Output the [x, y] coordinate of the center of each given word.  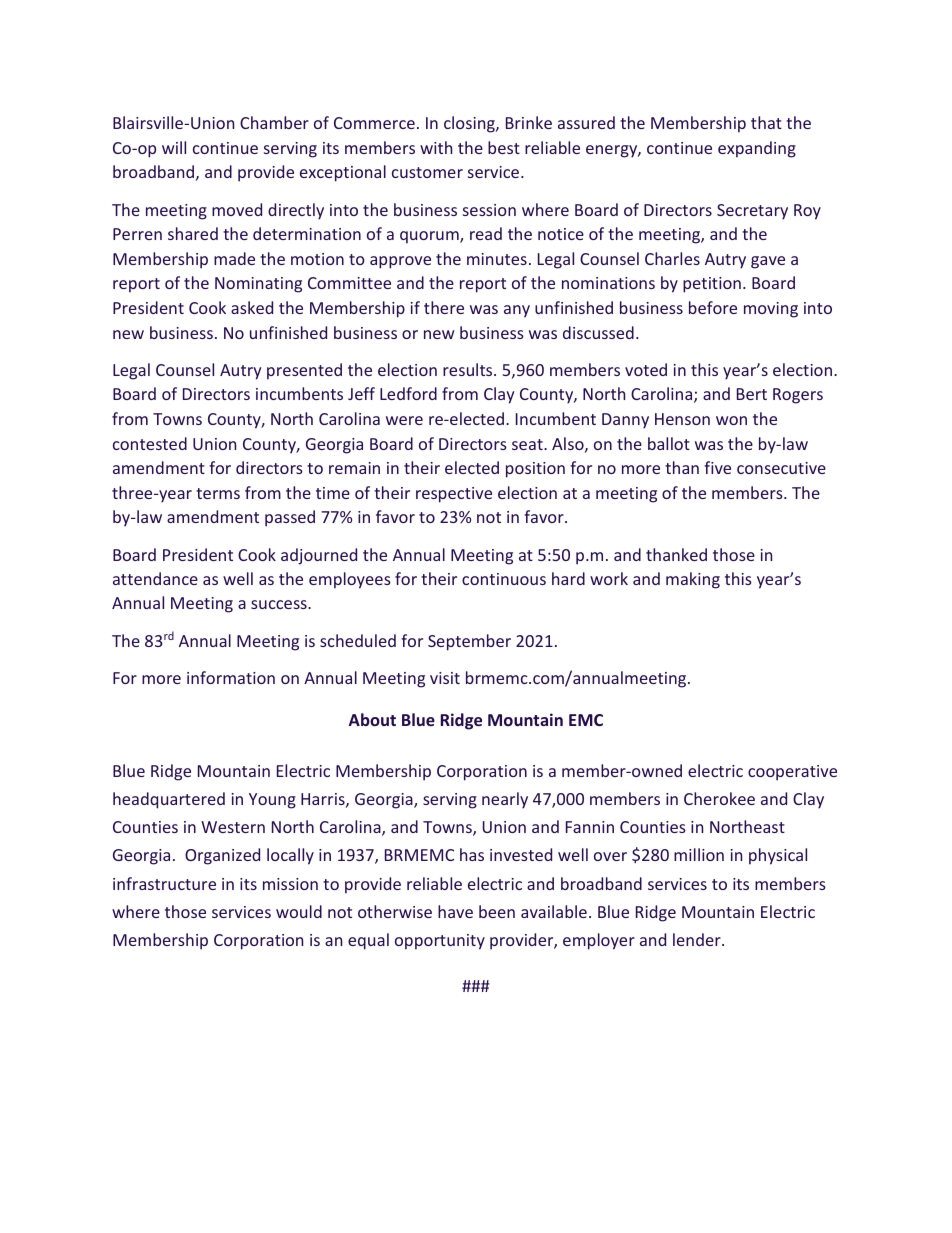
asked [252, 307]
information [231, 677]
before [713, 307]
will [174, 147]
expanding [757, 149]
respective [454, 495]
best [504, 147]
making [693, 580]
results [469, 369]
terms [218, 493]
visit [445, 678]
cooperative [792, 773]
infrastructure [164, 883]
